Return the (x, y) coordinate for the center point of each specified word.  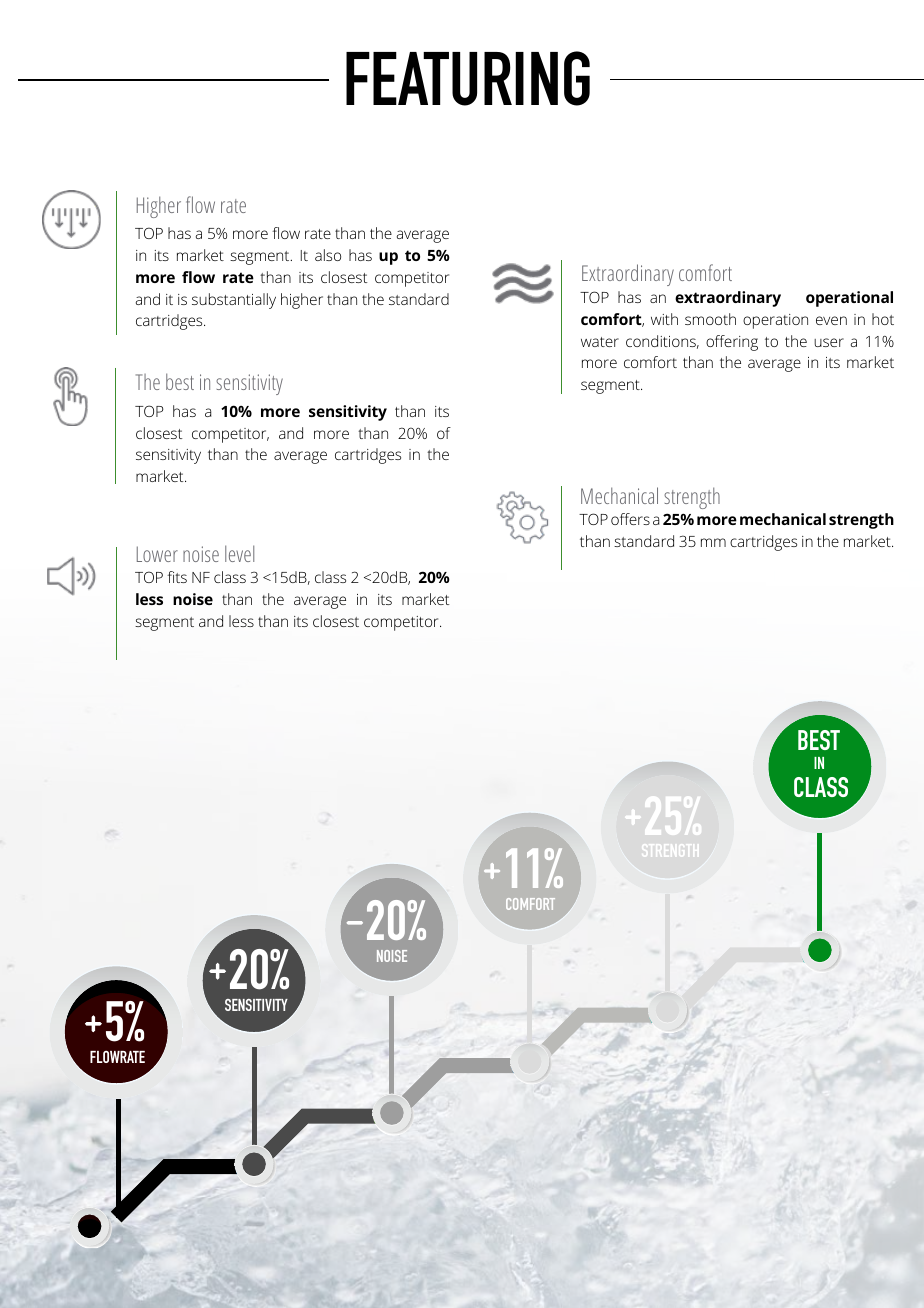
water (600, 342)
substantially (234, 301)
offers (630, 519)
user (829, 342)
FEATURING (468, 78)
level (239, 553)
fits (177, 577)
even (831, 320)
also (328, 255)
